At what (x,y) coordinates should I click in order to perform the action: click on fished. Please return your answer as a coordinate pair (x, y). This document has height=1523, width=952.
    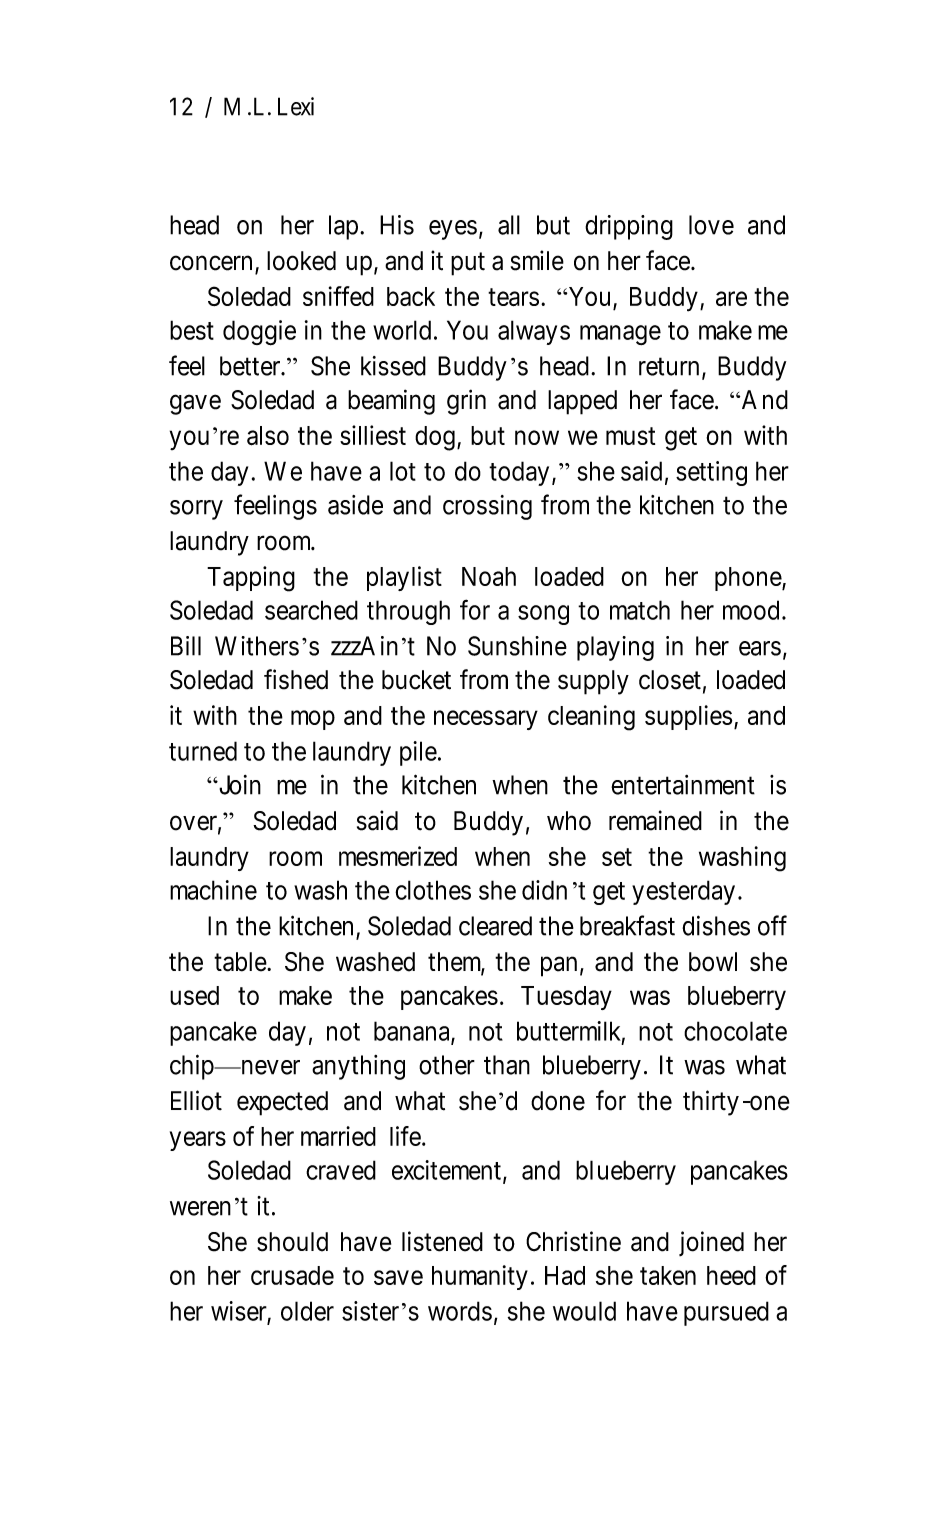
    Looking at the image, I should click on (296, 679).
